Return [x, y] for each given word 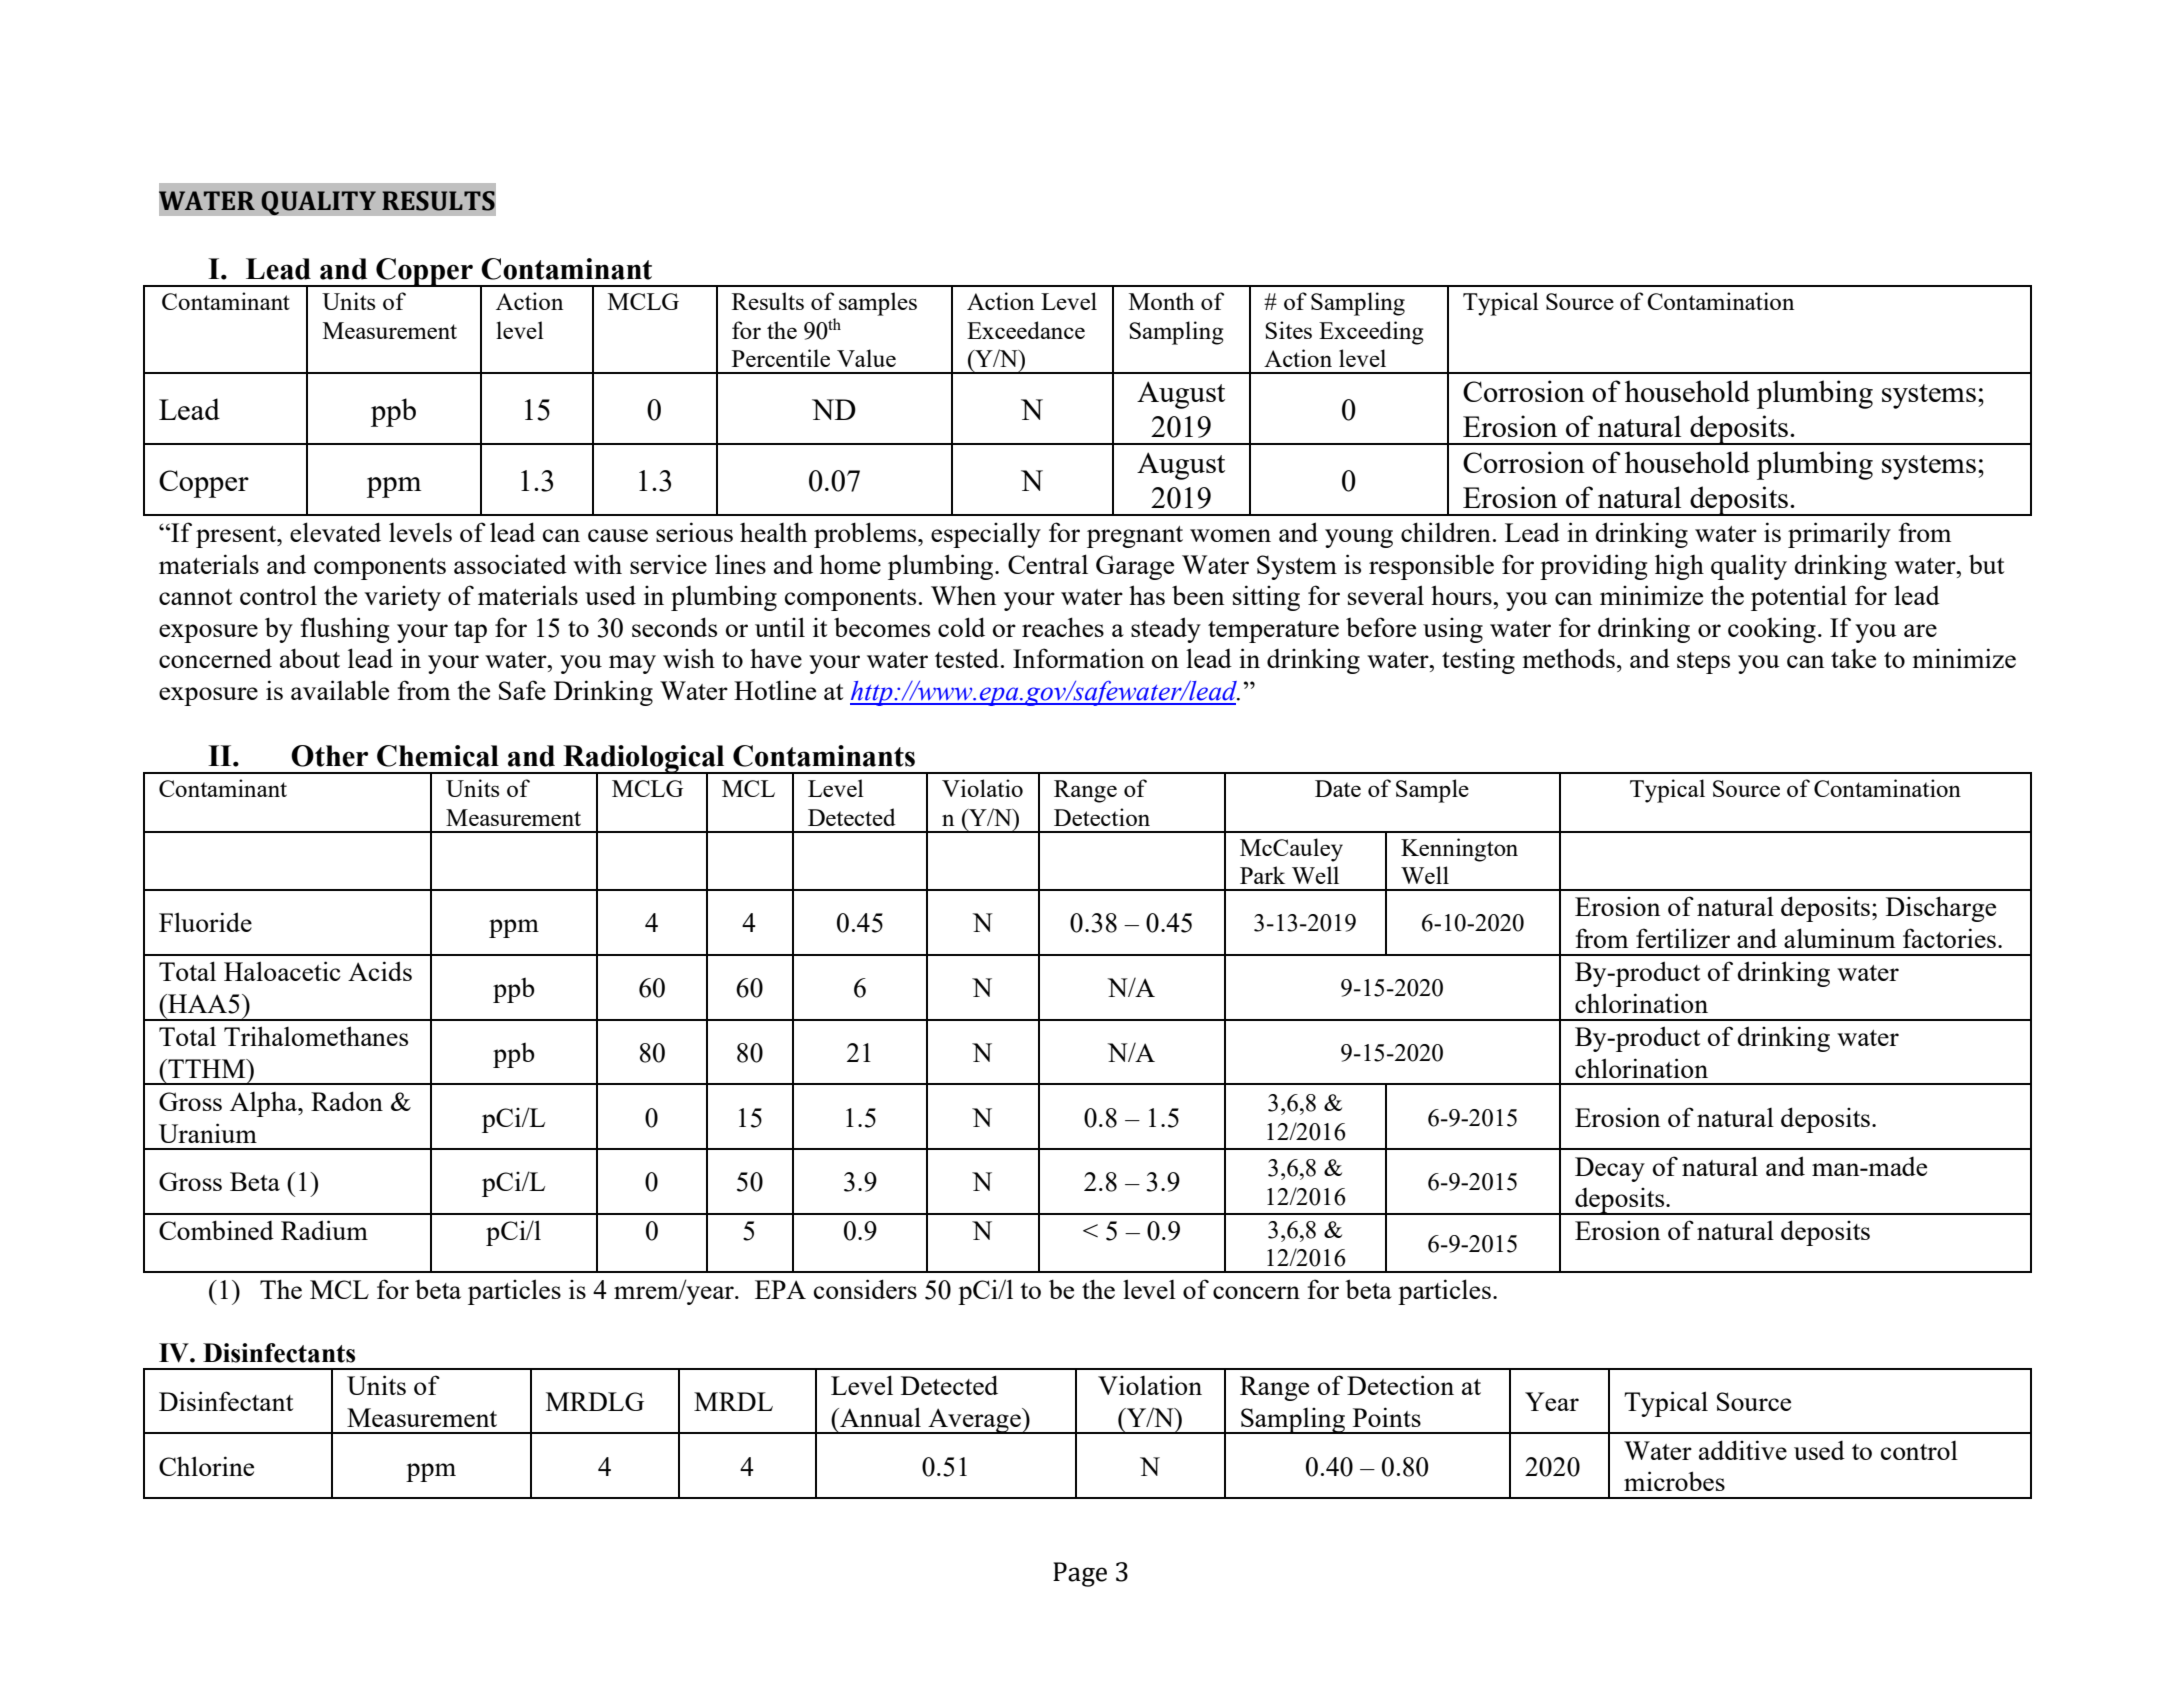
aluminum [1839, 938]
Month [1161, 301]
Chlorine [206, 1466]
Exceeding [1371, 333]
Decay [1610, 1169]
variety [402, 598]
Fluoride [205, 922]
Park [1262, 875]
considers [865, 1289]
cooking [1772, 630]
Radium [324, 1230]
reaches [1063, 627]
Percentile [781, 358]
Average [974, 1421]
